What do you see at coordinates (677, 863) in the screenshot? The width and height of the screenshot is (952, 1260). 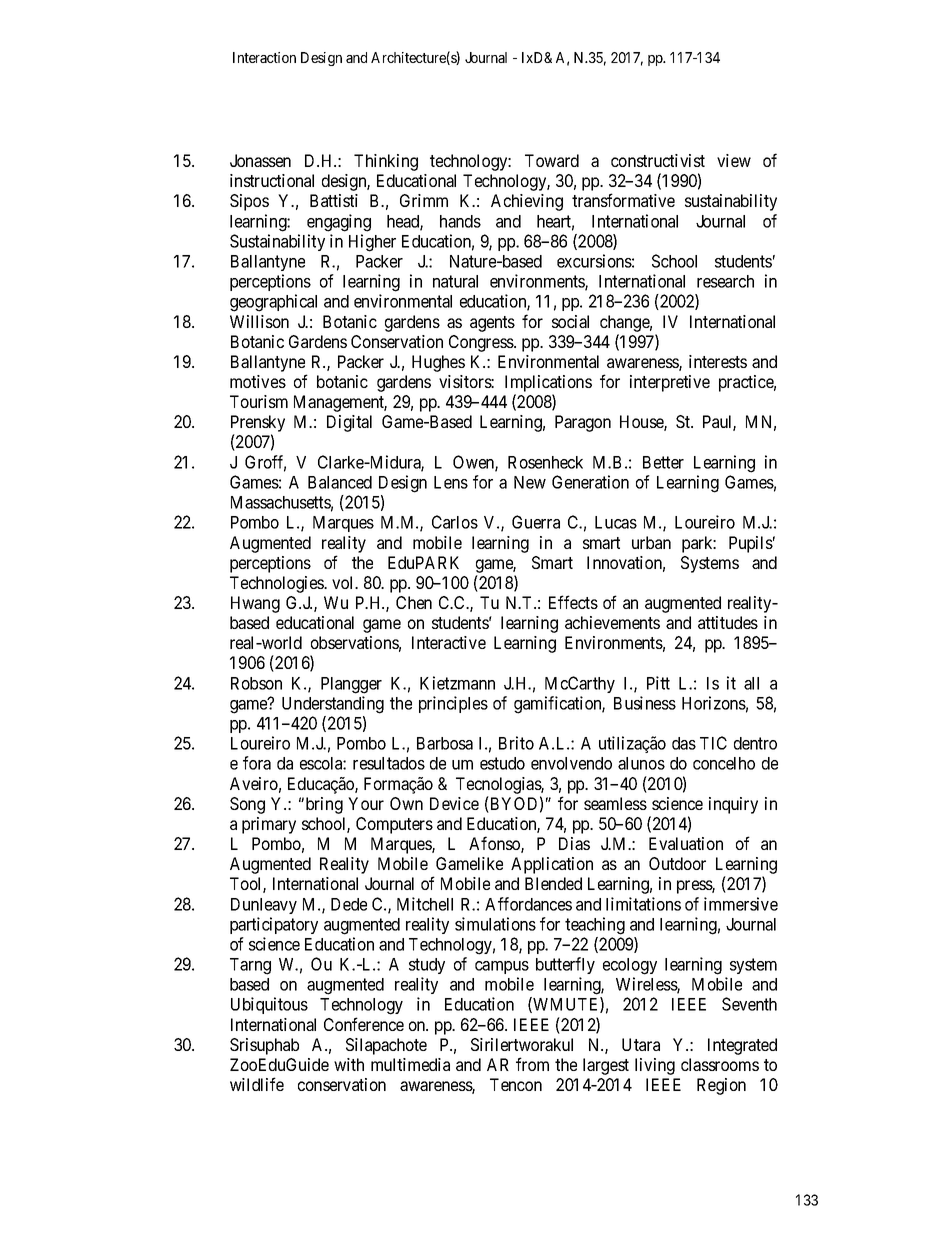 I see `Outdoor` at bounding box center [677, 863].
